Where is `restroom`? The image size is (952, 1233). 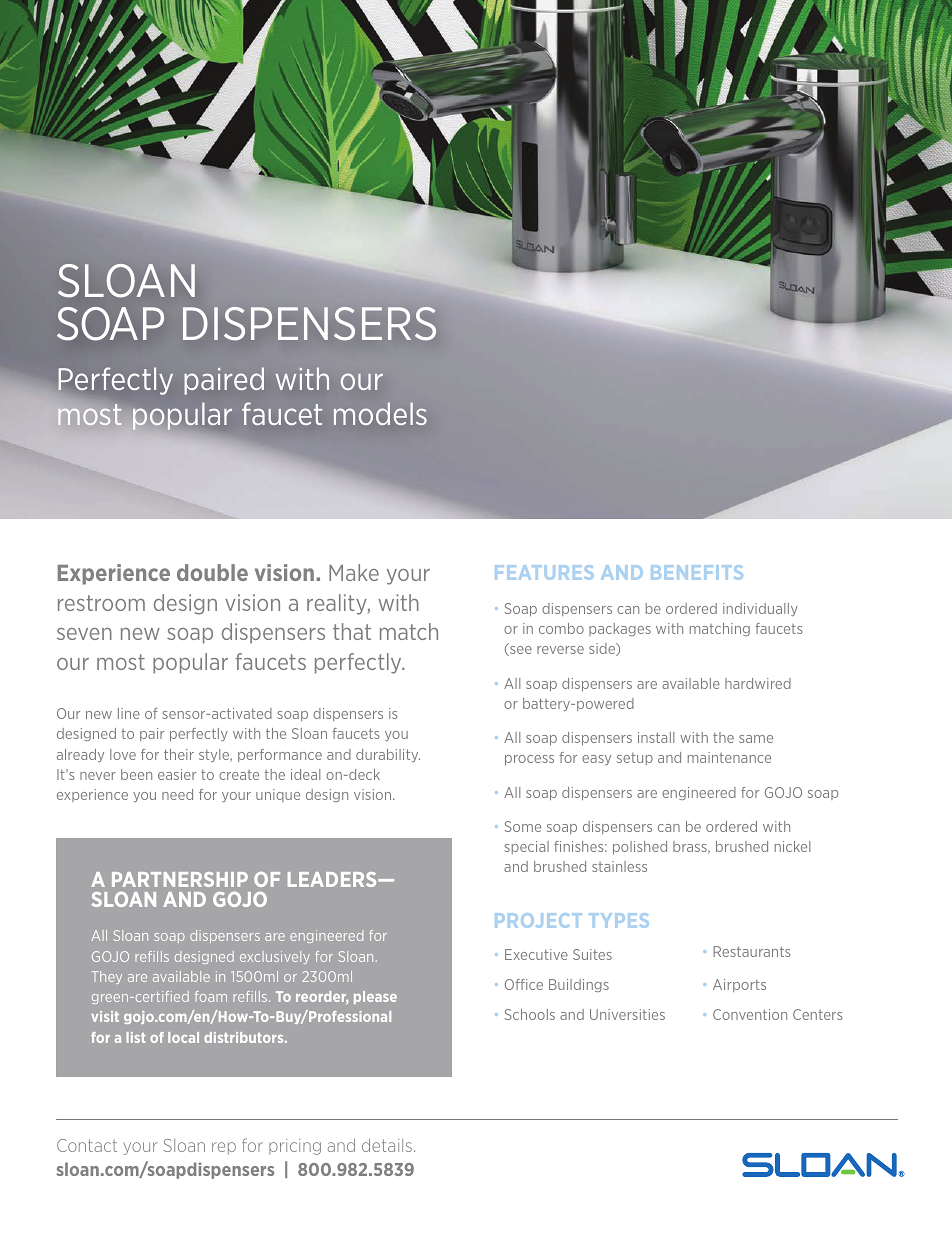
restroom is located at coordinates (101, 603).
